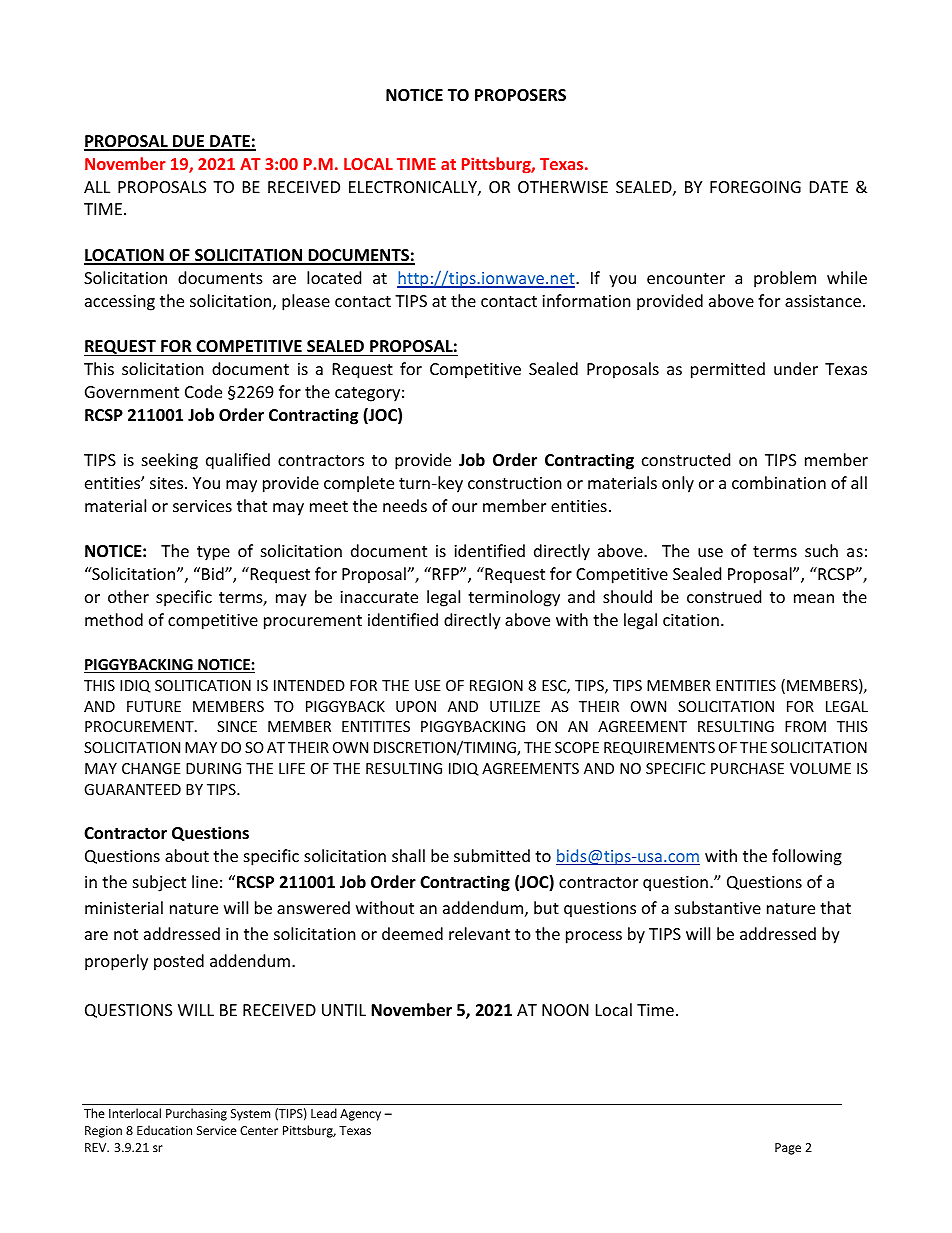 This document has width=952, height=1233. I want to click on Purchasing, so click(196, 1114).
